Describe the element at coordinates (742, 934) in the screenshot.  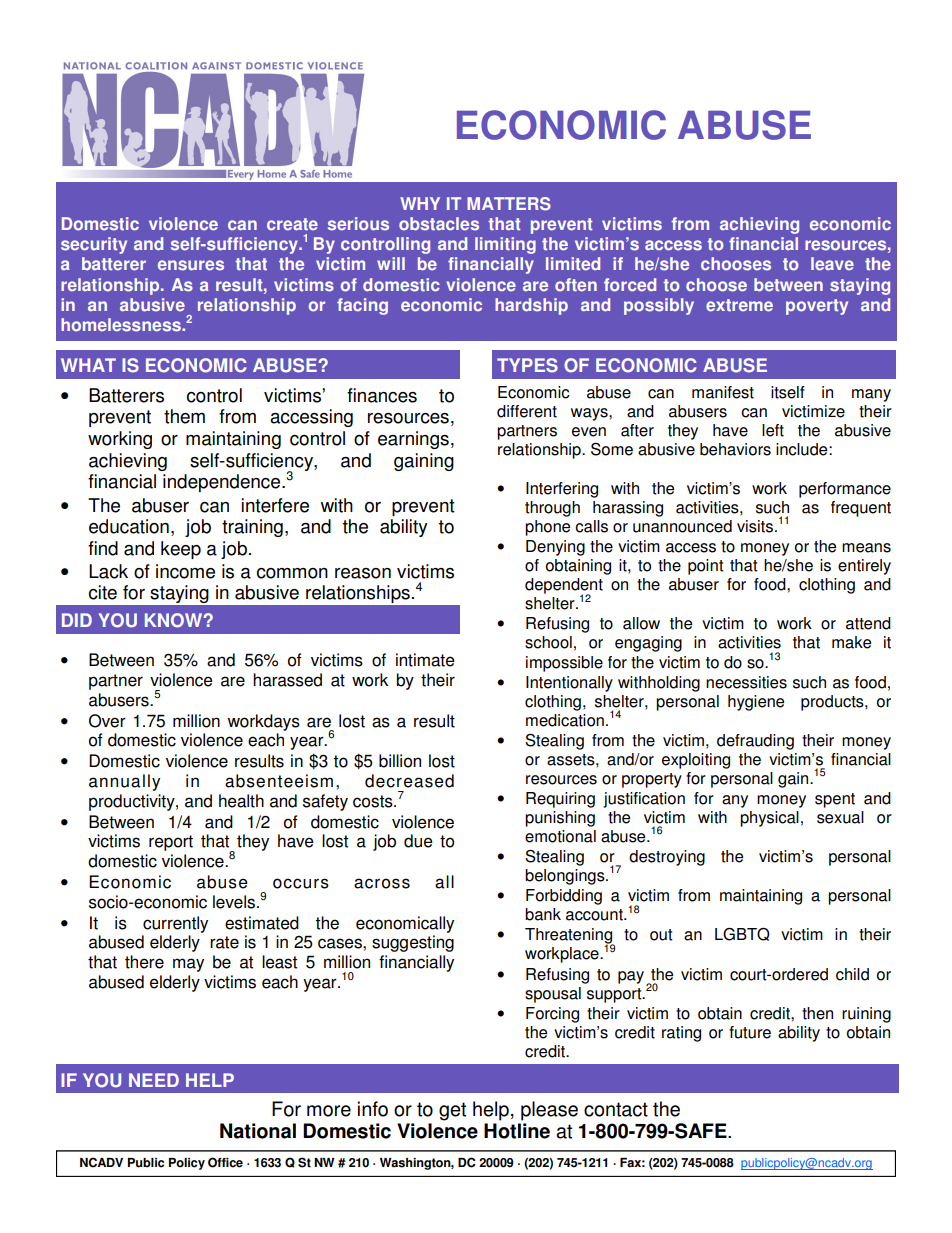
I see `LGBTQ` at that location.
